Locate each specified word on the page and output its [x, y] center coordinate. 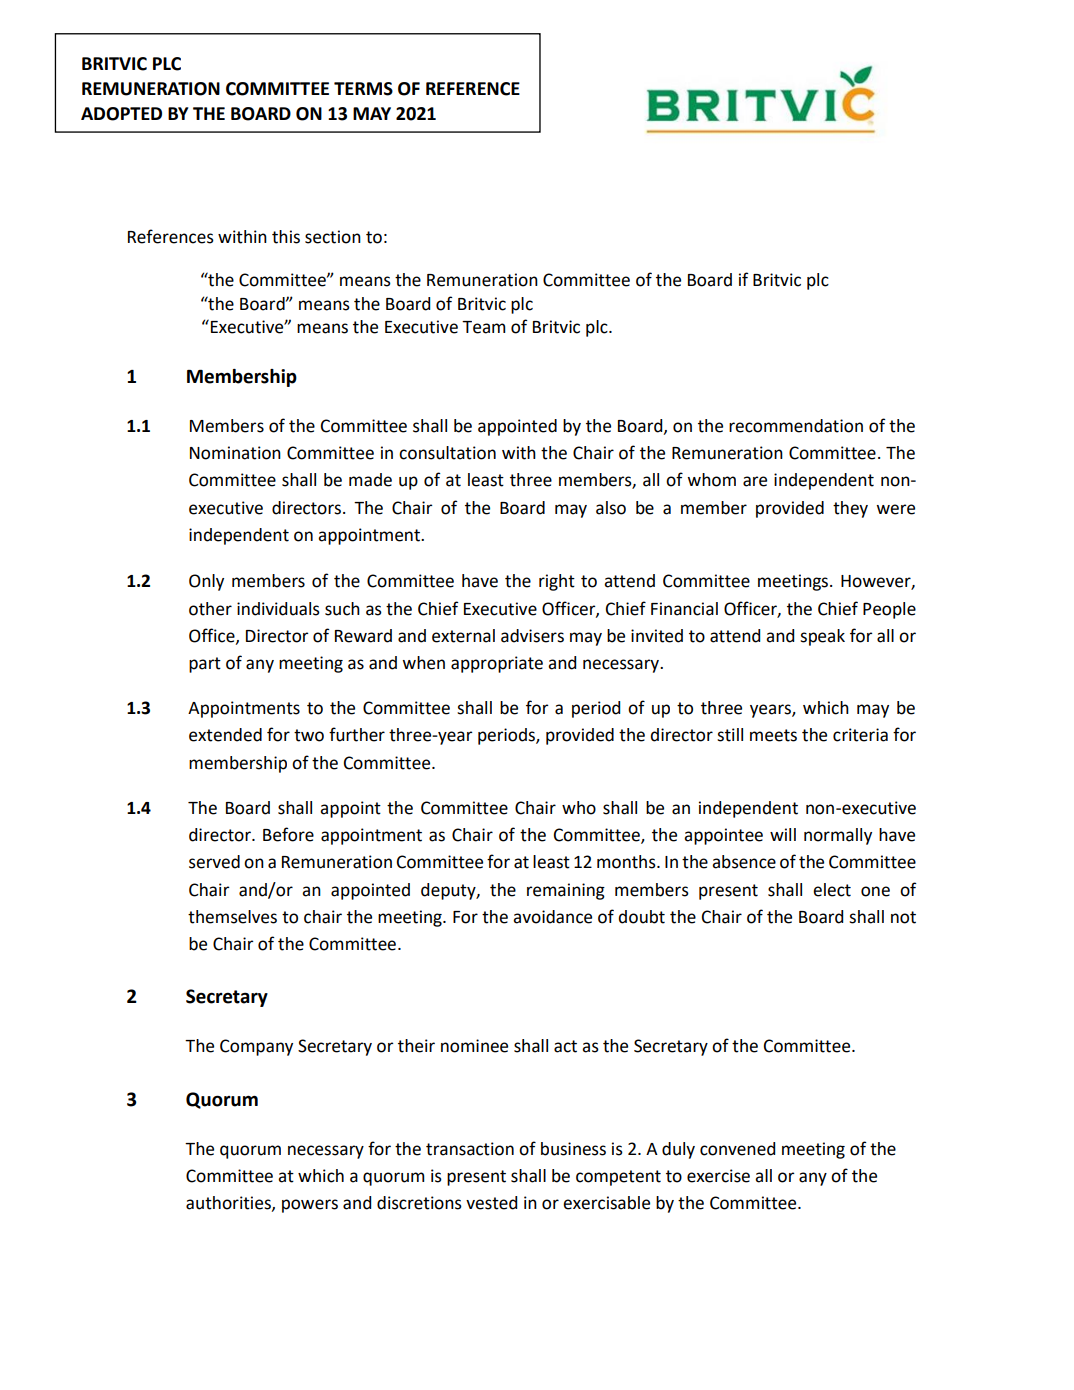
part [205, 665]
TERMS [363, 89]
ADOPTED [121, 114]
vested [491, 1203]
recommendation [796, 426]
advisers [532, 636]
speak [822, 637]
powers [310, 1206]
